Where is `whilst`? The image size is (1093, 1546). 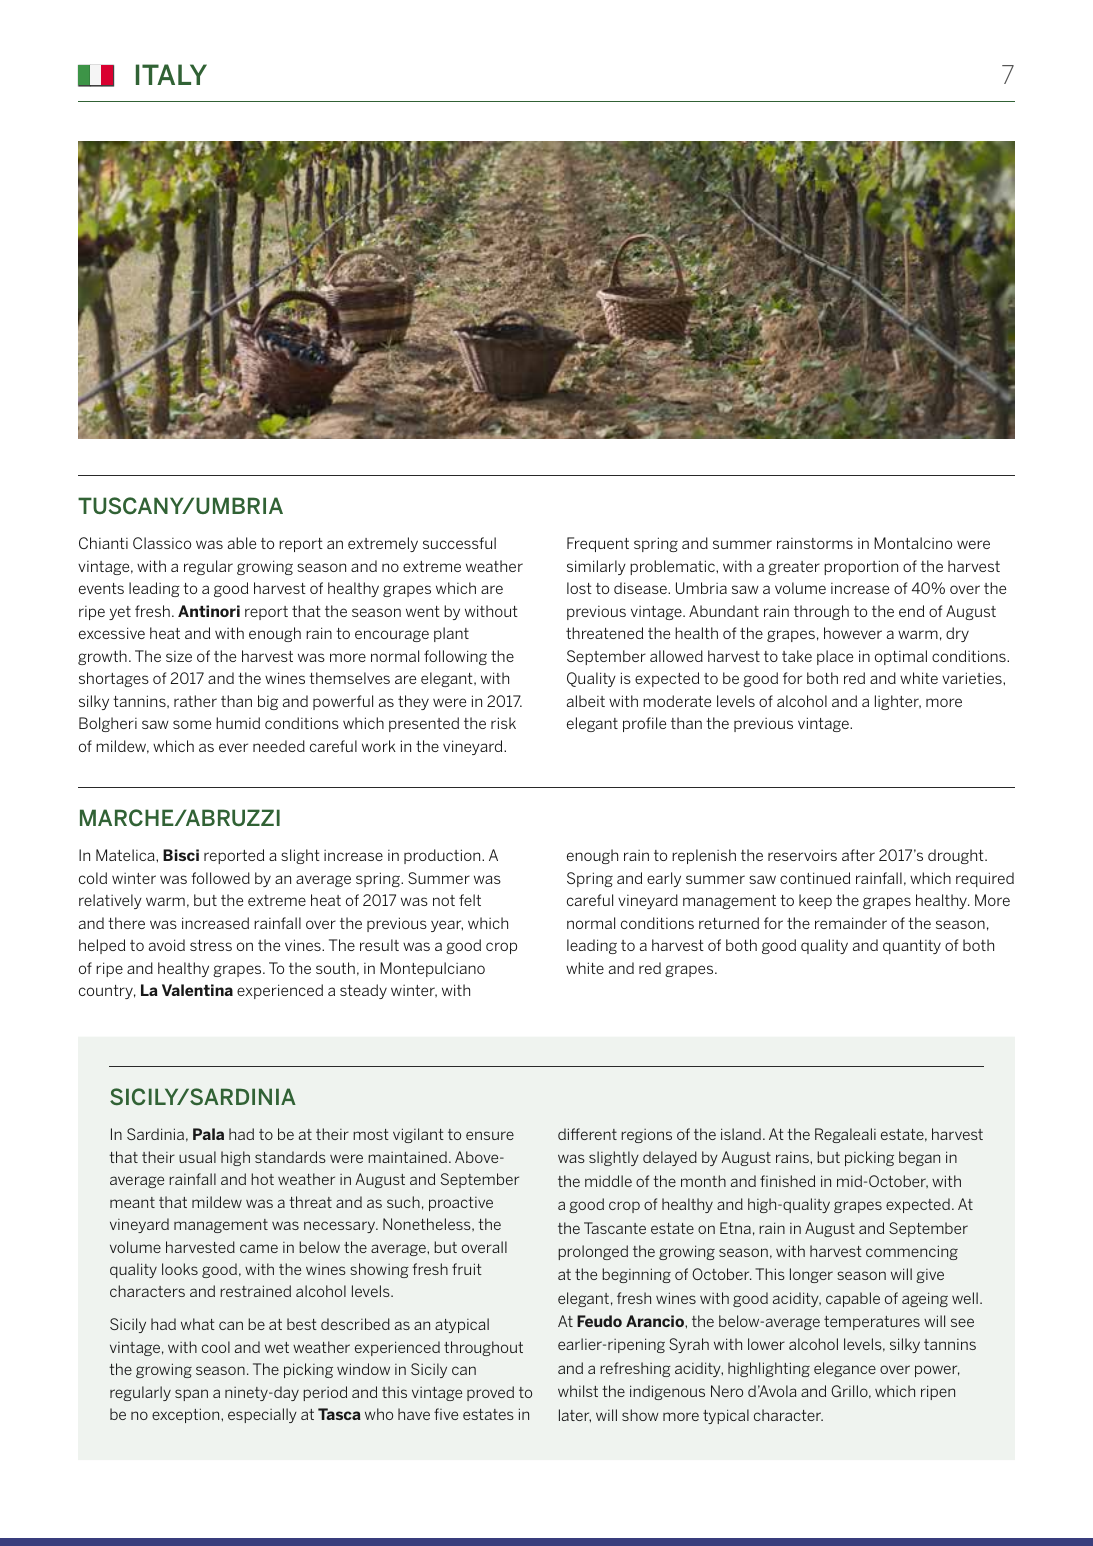 whilst is located at coordinates (578, 1391).
